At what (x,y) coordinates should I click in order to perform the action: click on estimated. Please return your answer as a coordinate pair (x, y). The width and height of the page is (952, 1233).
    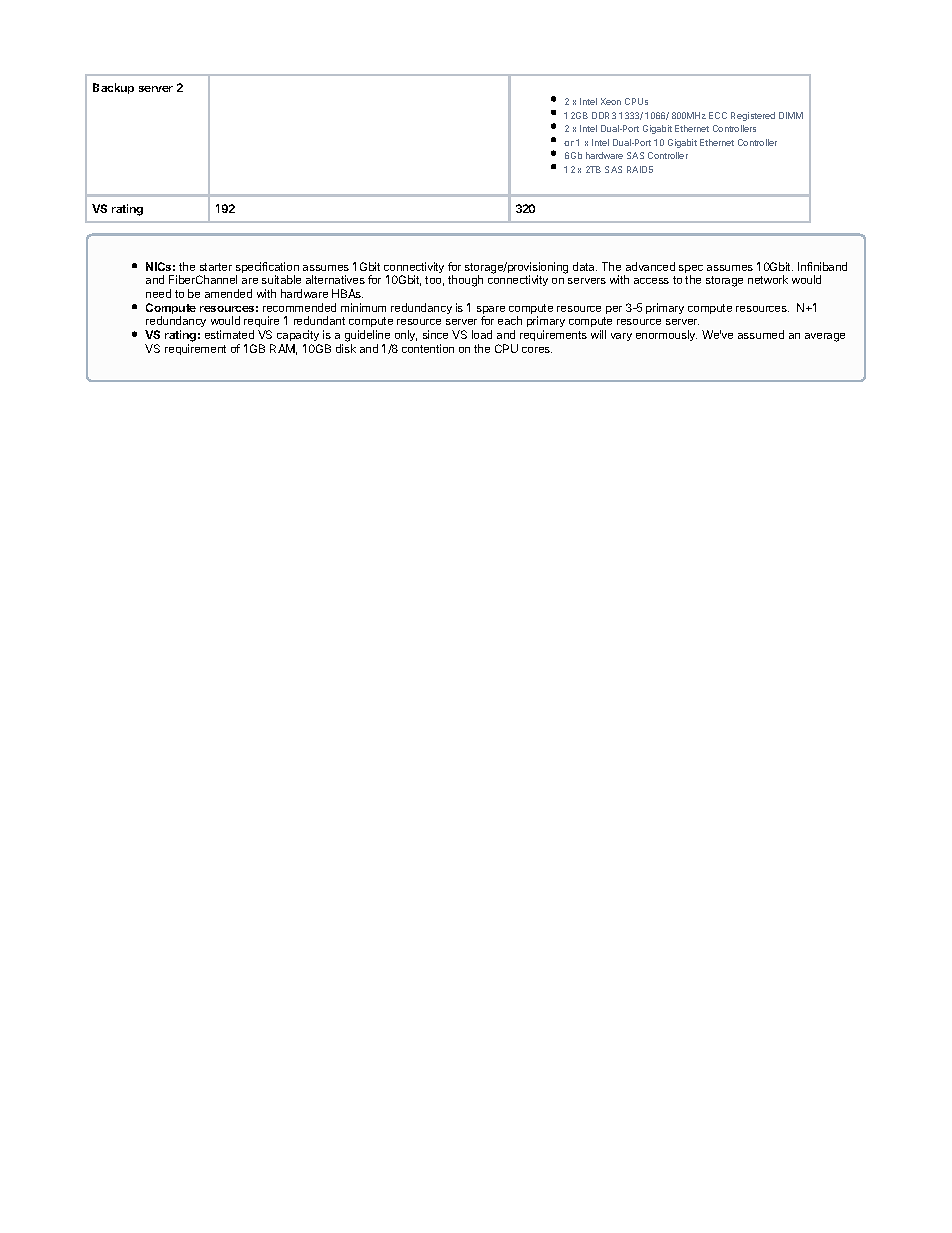
    Looking at the image, I should click on (229, 334).
